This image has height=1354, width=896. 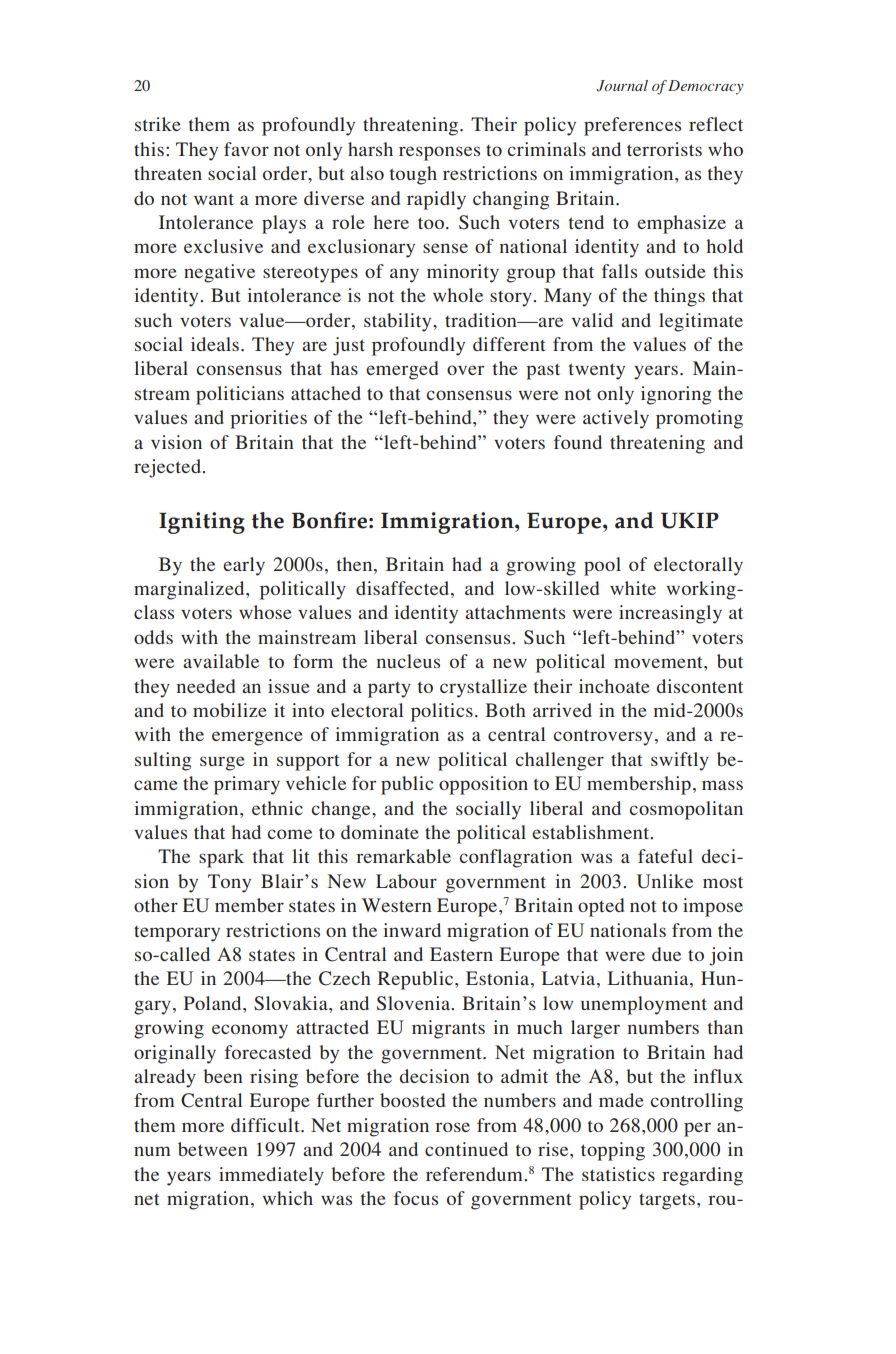 What do you see at coordinates (169, 468) in the image?
I see `rejected` at bounding box center [169, 468].
